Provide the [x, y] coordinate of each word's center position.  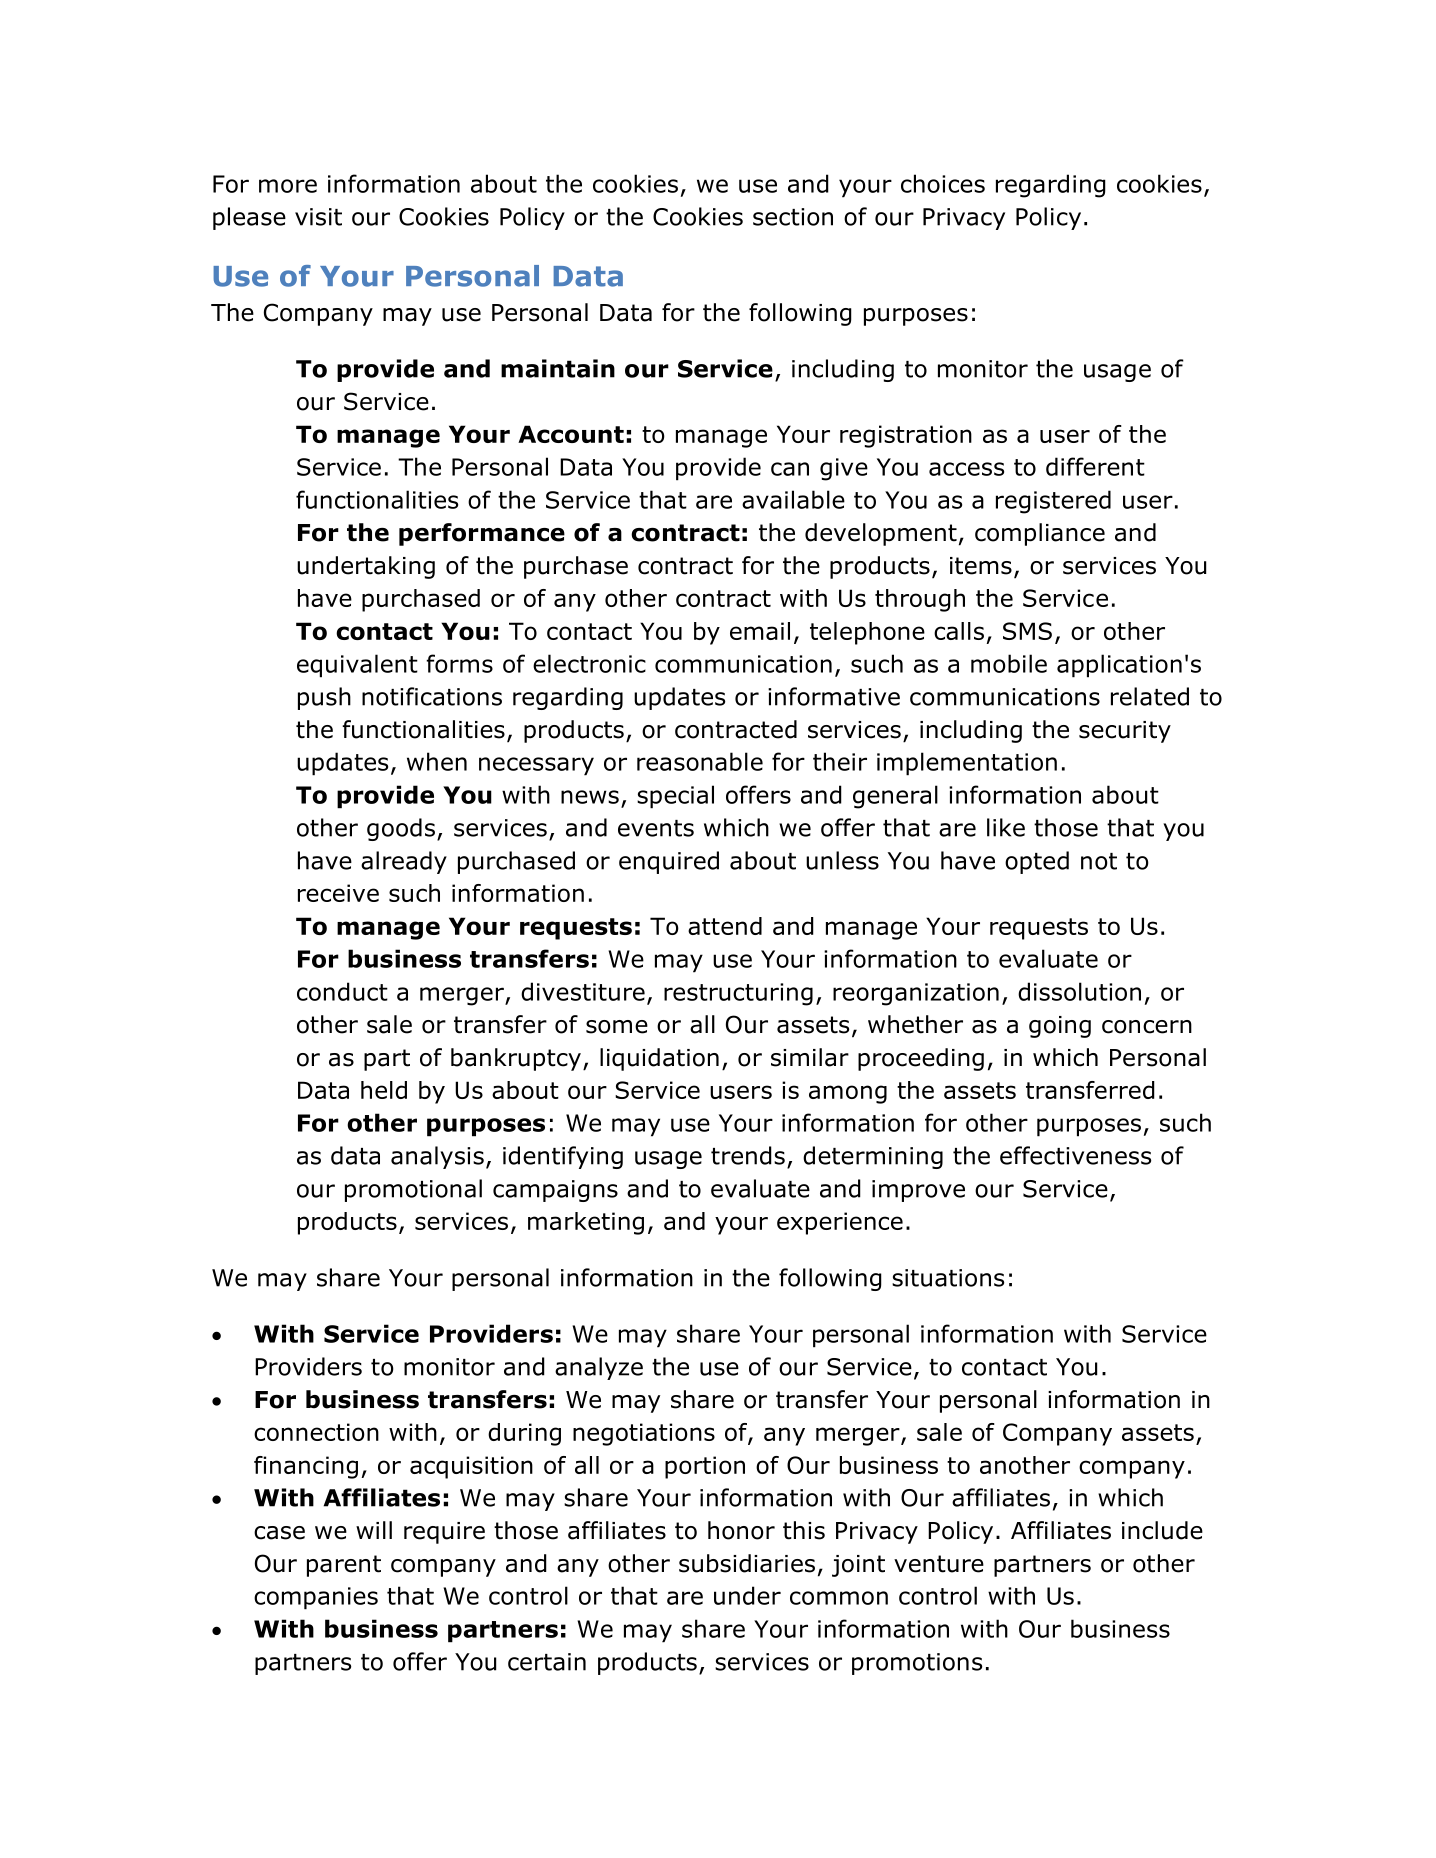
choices [943, 183]
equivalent [357, 666]
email [760, 631]
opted [1037, 862]
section [793, 217]
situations [948, 1278]
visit [318, 217]
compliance [1040, 534]
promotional [413, 1190]
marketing [586, 1223]
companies [316, 1598]
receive [338, 893]
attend [725, 926]
